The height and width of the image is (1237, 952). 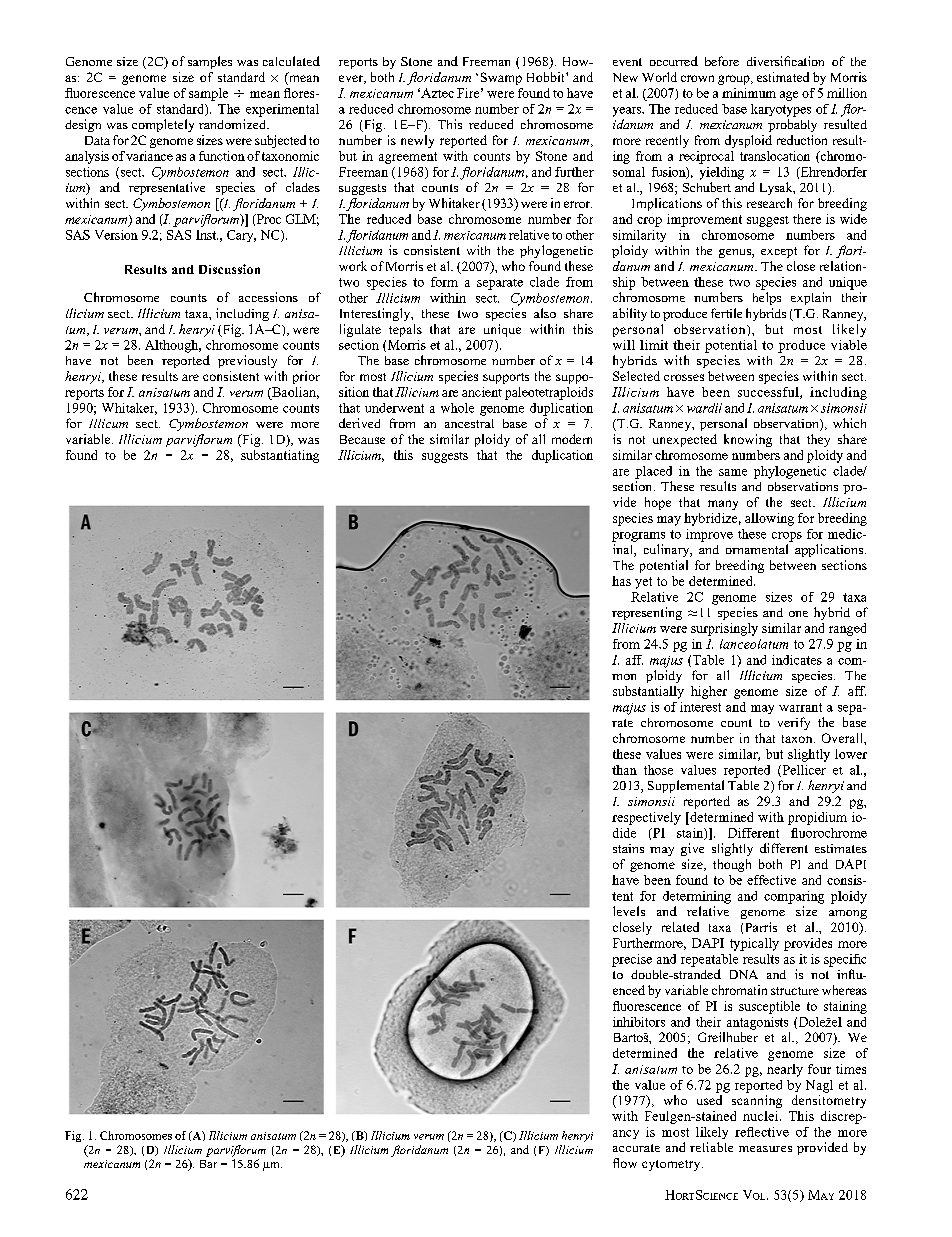 I want to click on reflective, so click(x=762, y=1132).
